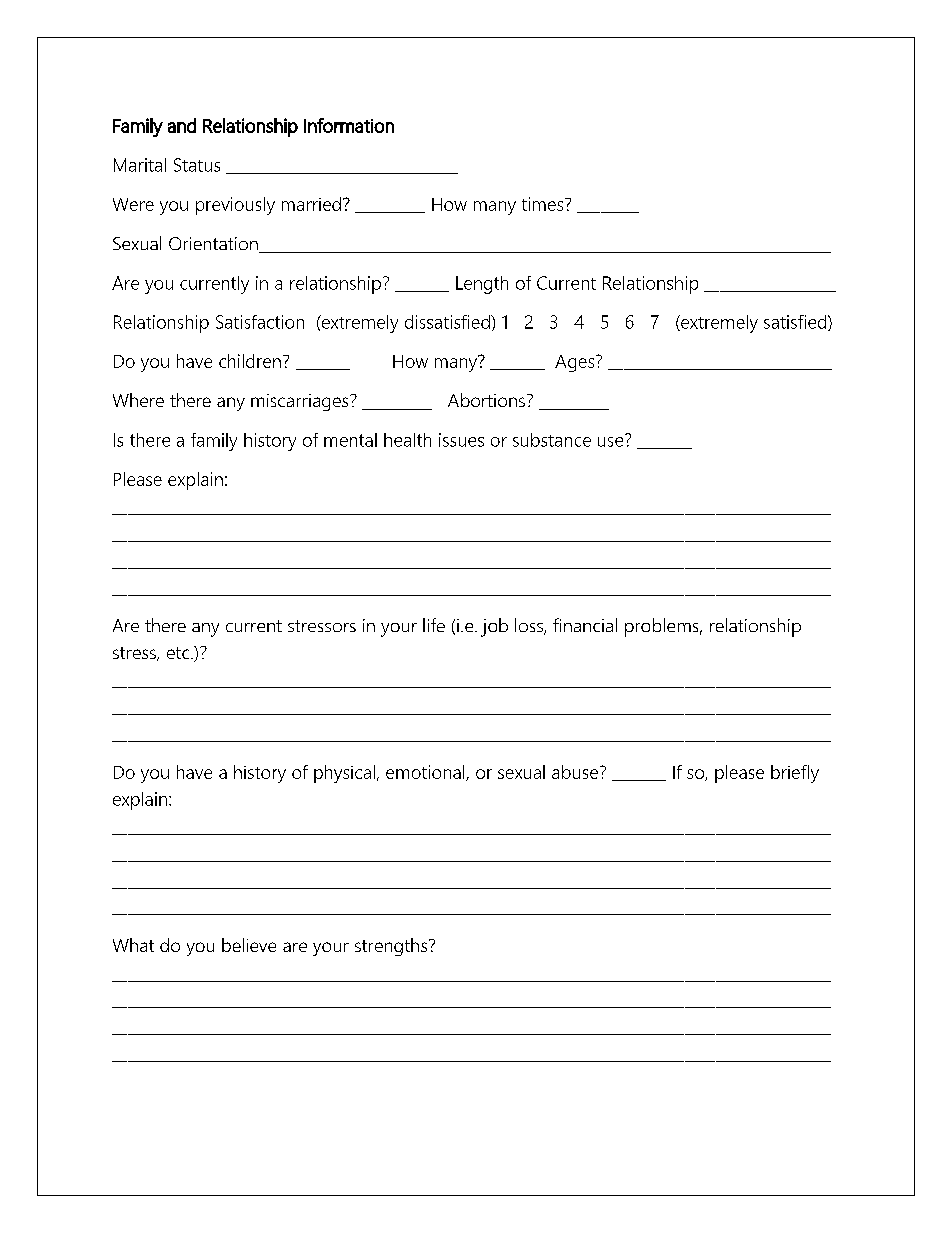 The width and height of the screenshot is (952, 1233). What do you see at coordinates (544, 204) in the screenshot?
I see `times` at bounding box center [544, 204].
